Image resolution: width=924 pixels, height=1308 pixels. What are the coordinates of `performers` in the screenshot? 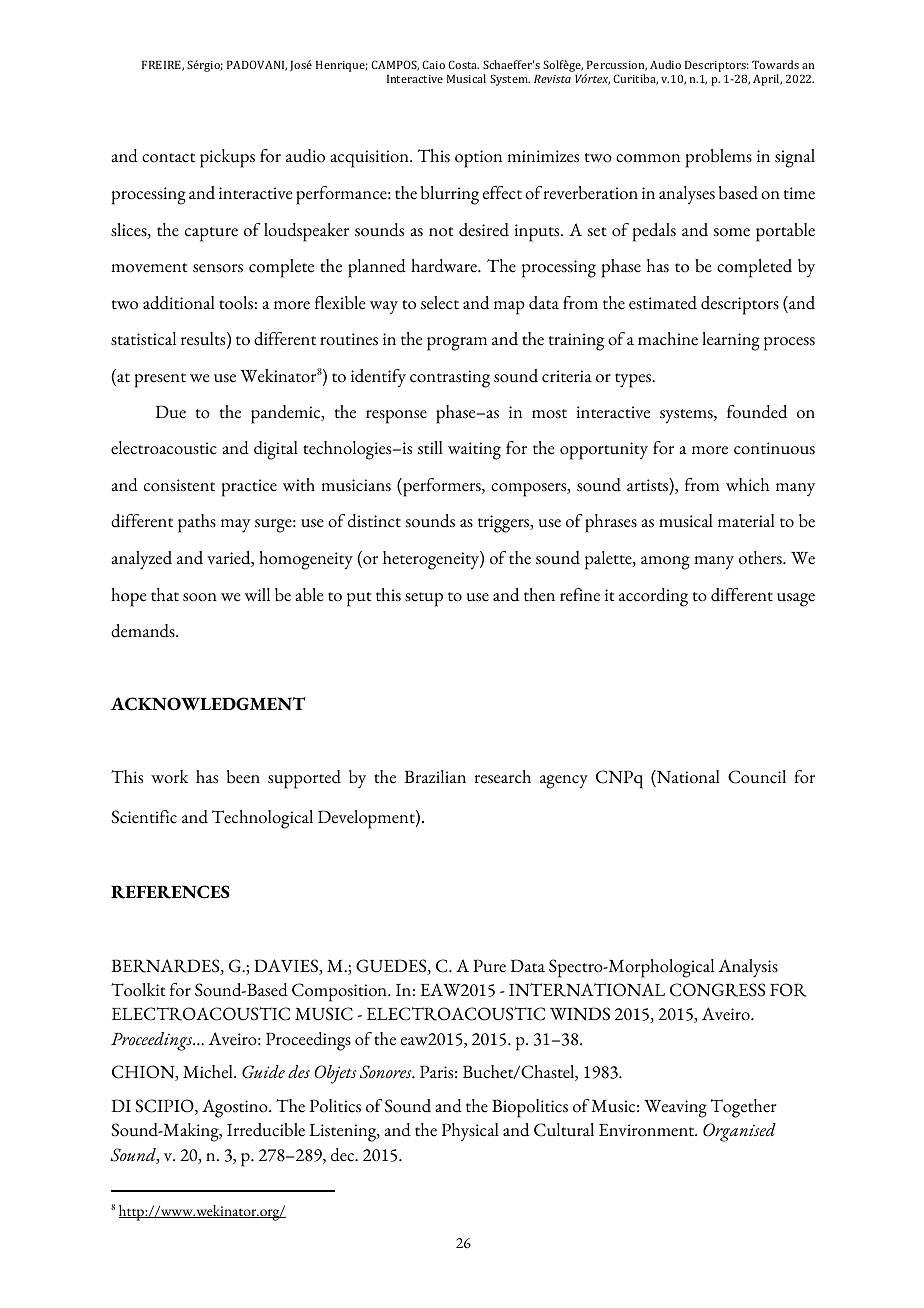 It's located at (442, 487).
